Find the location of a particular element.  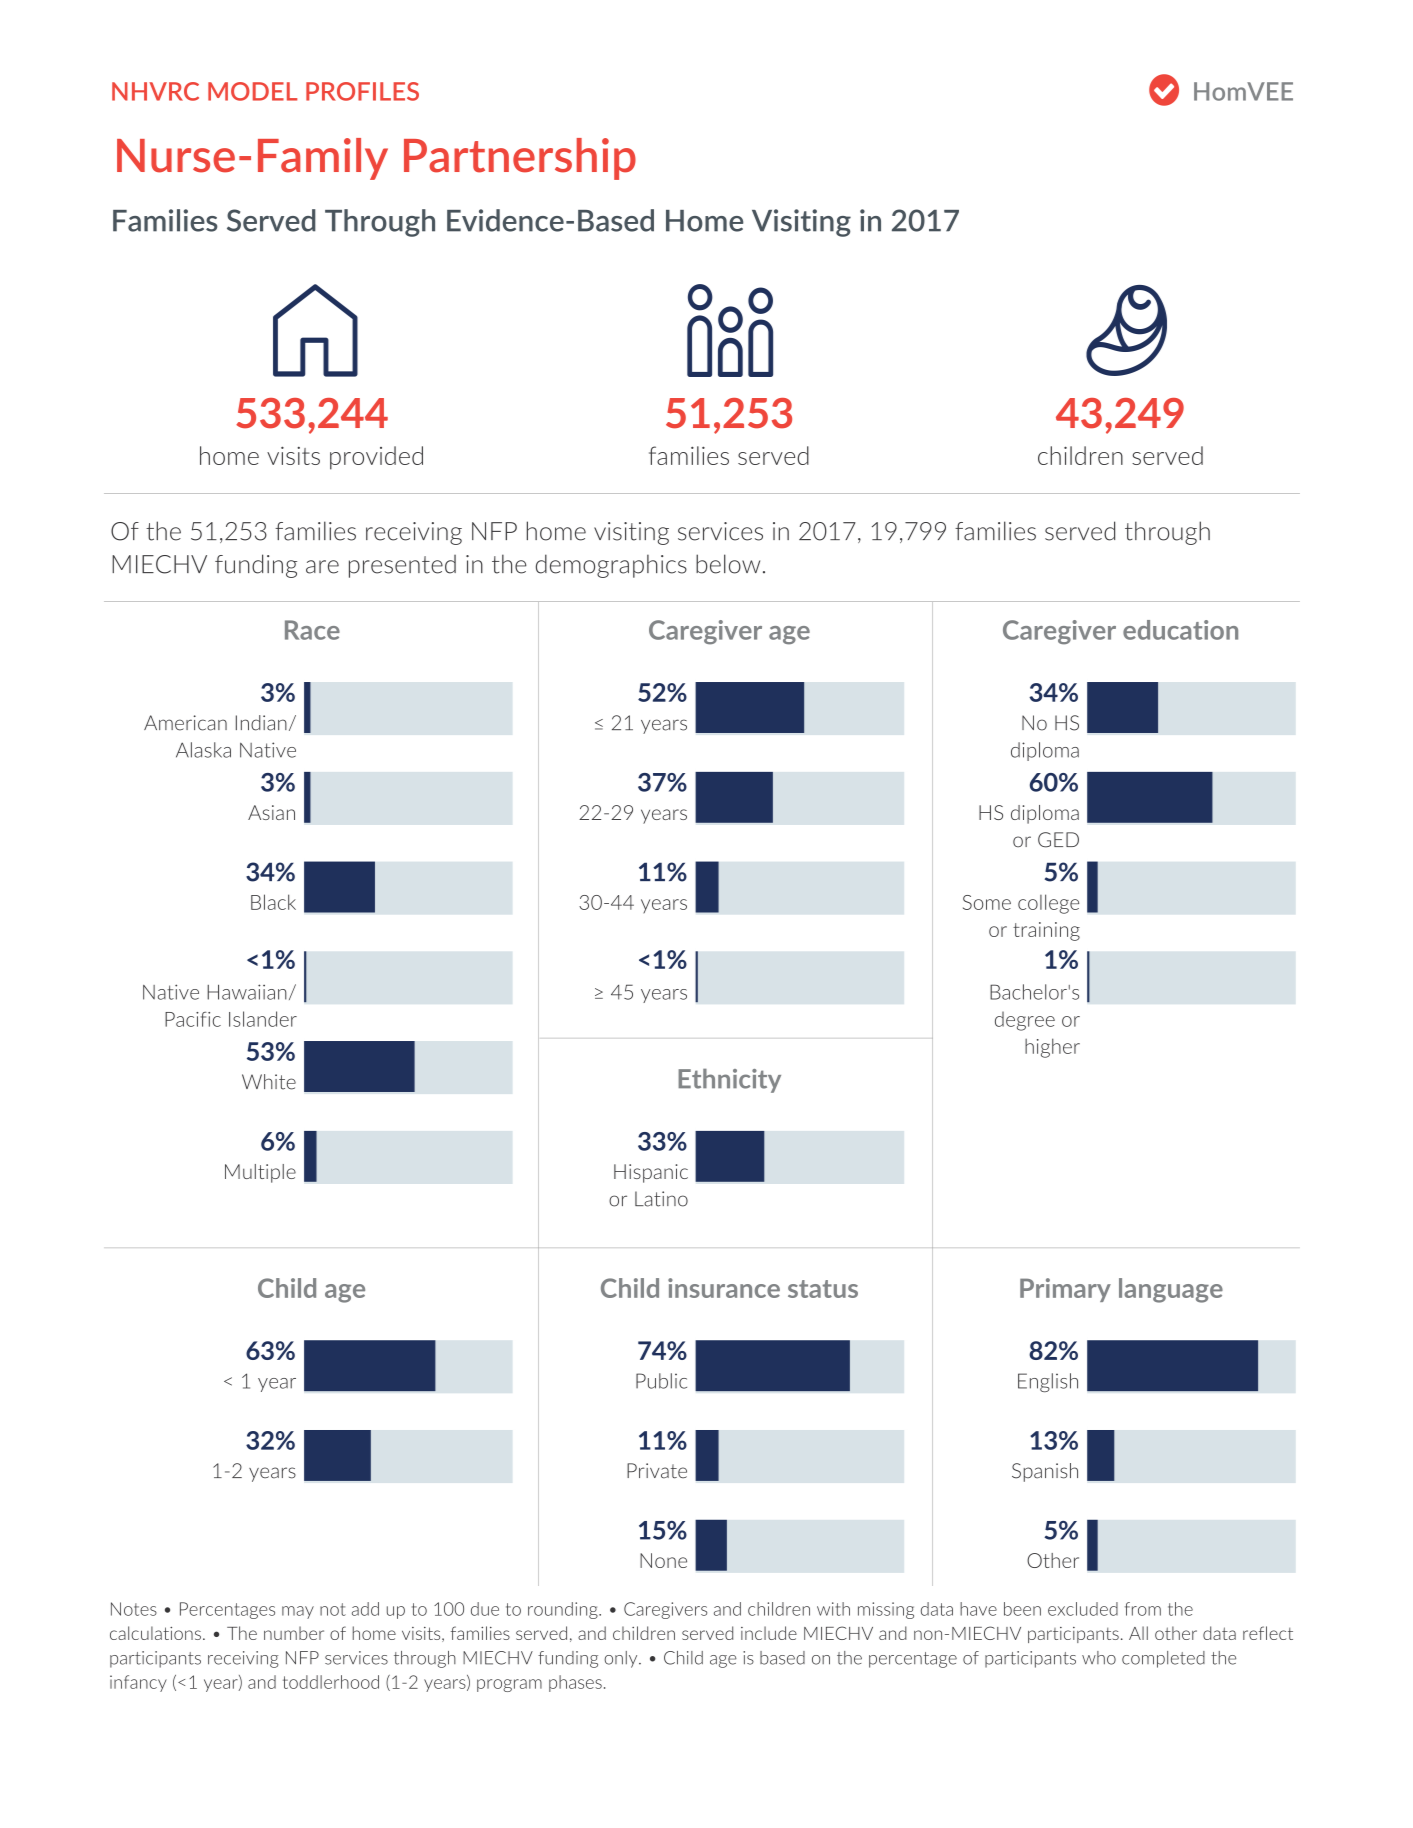

Ethnicity is located at coordinates (729, 1081).
